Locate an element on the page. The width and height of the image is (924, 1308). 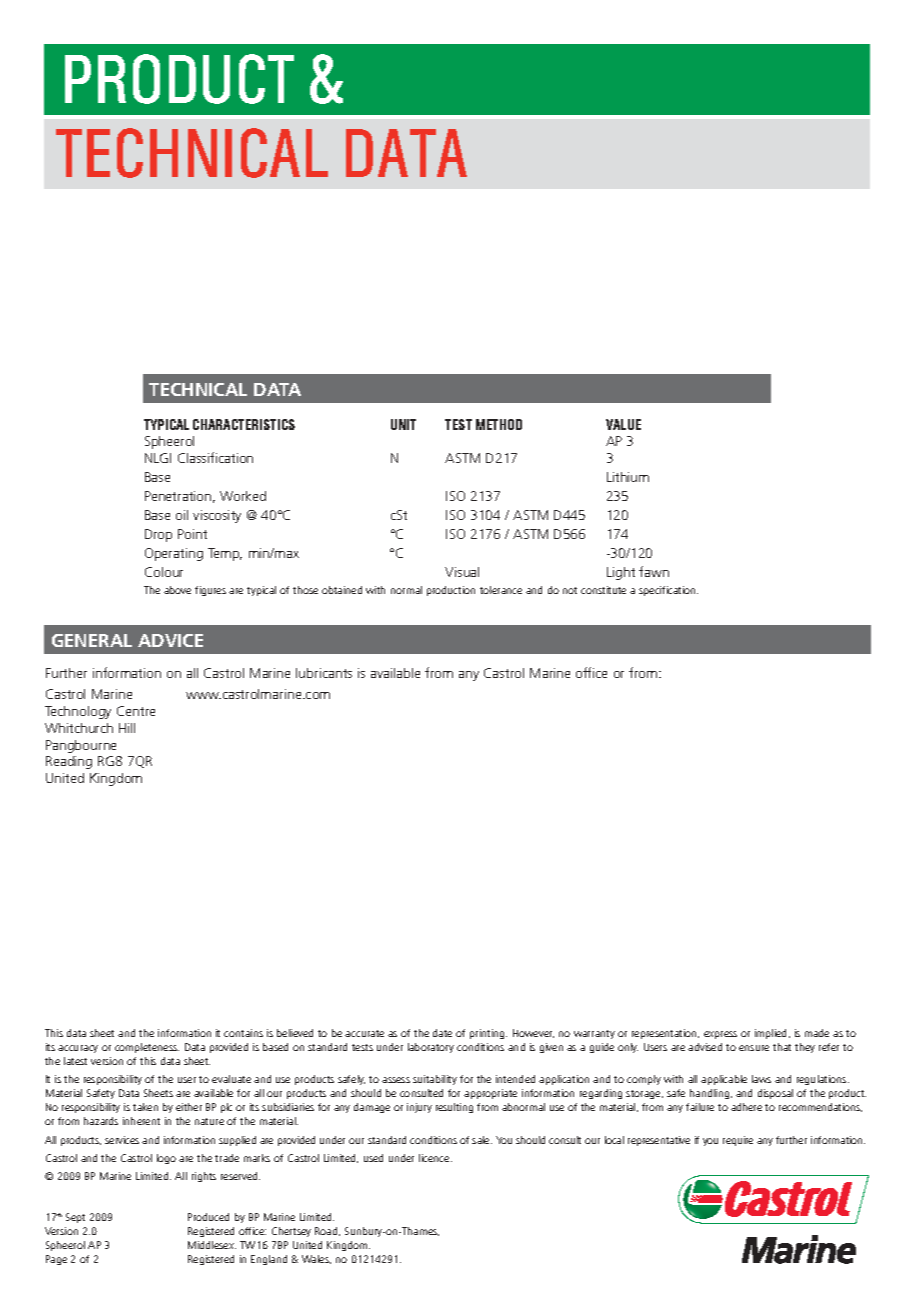
express is located at coordinates (720, 1035).
